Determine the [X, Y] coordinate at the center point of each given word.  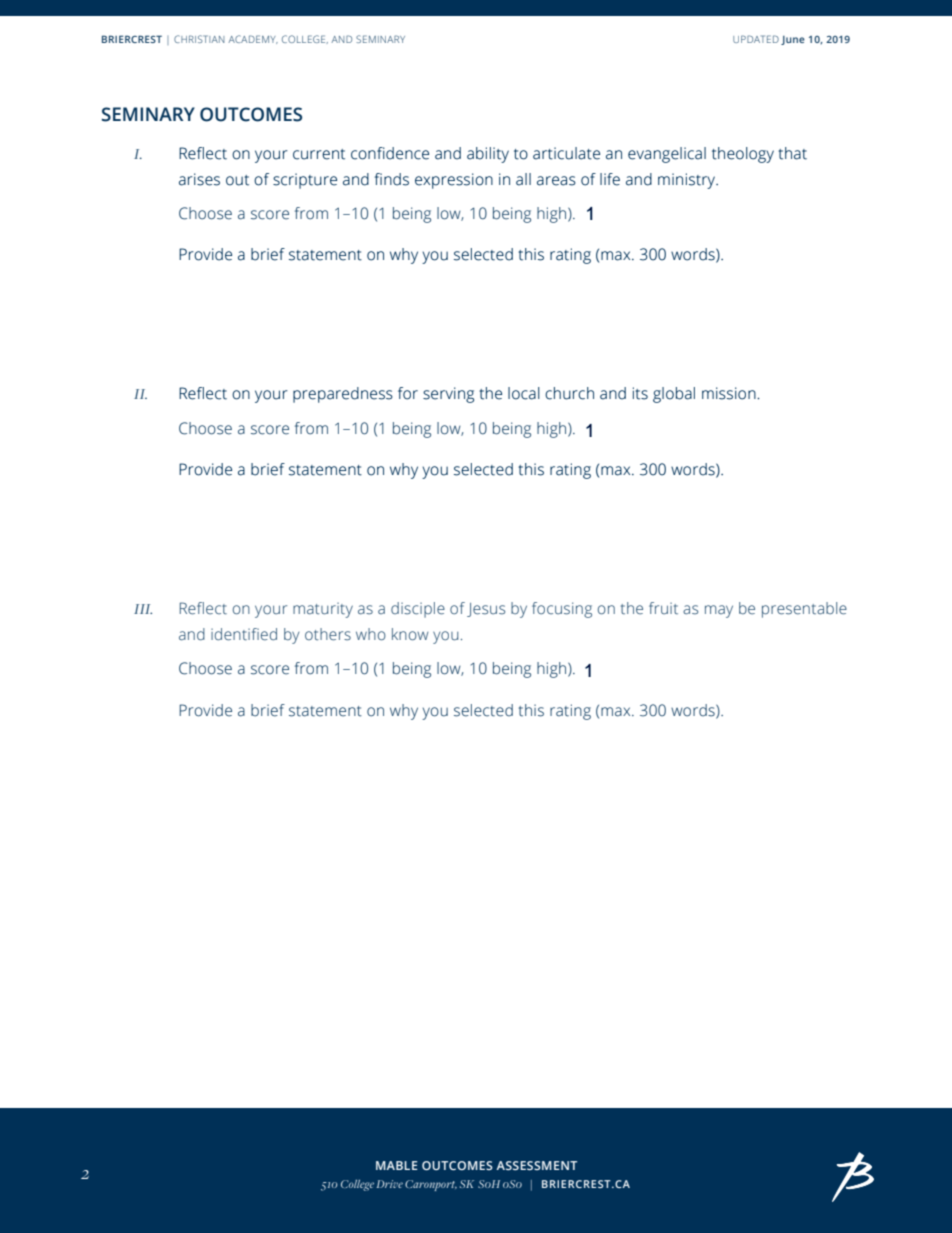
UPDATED [756, 39]
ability [488, 155]
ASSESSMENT [536, 1165]
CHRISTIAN [199, 39]
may [719, 611]
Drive [390, 1184]
